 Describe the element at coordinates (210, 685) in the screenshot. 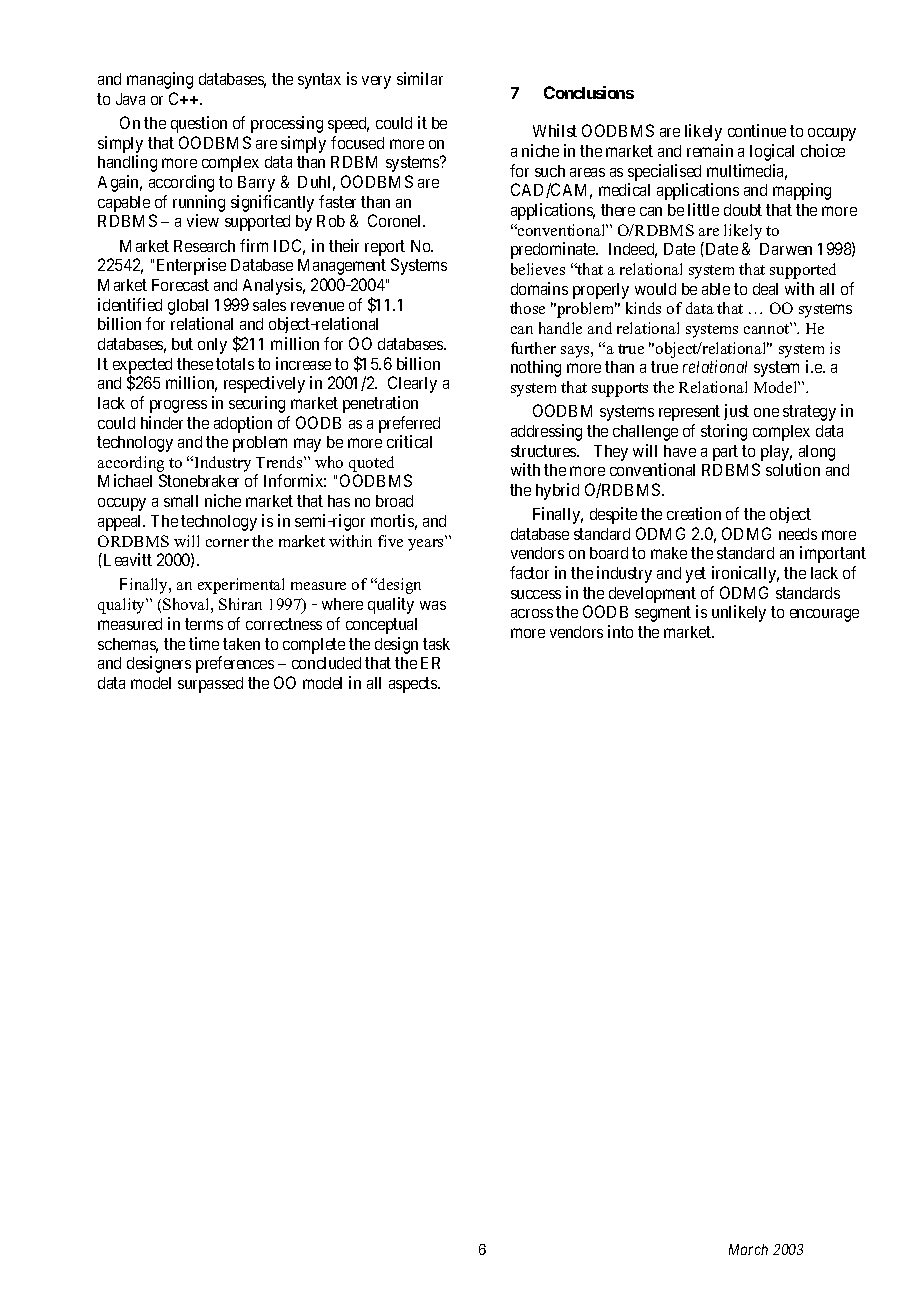

I see `surpassed` at that location.
